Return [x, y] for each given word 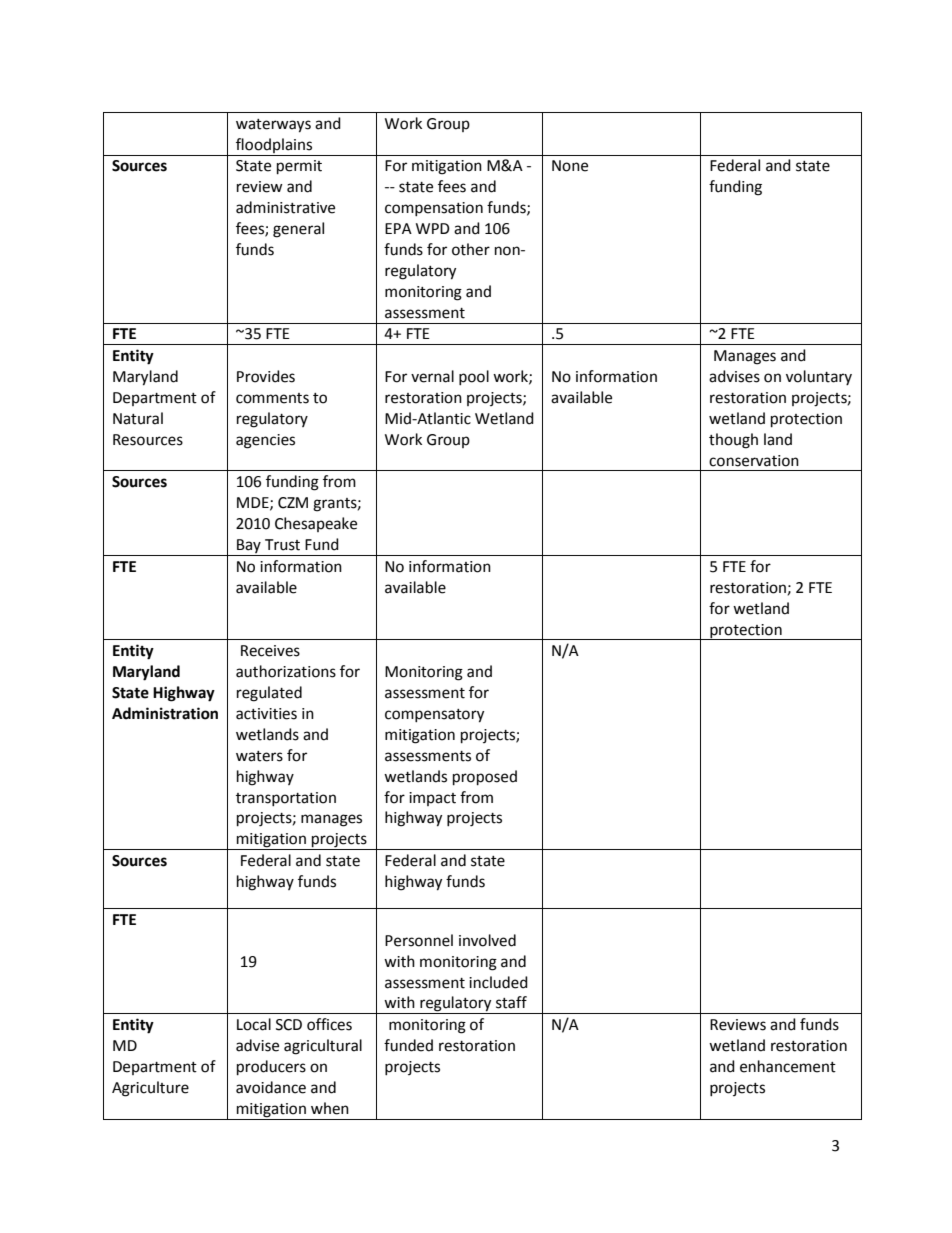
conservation [754, 461]
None [570, 166]
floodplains [274, 145]
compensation [434, 209]
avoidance [271, 1087]
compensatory [434, 716]
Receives [270, 651]
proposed [485, 778]
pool [474, 377]
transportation [286, 799]
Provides [266, 376]
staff [511, 1002]
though [733, 441]
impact [432, 799]
